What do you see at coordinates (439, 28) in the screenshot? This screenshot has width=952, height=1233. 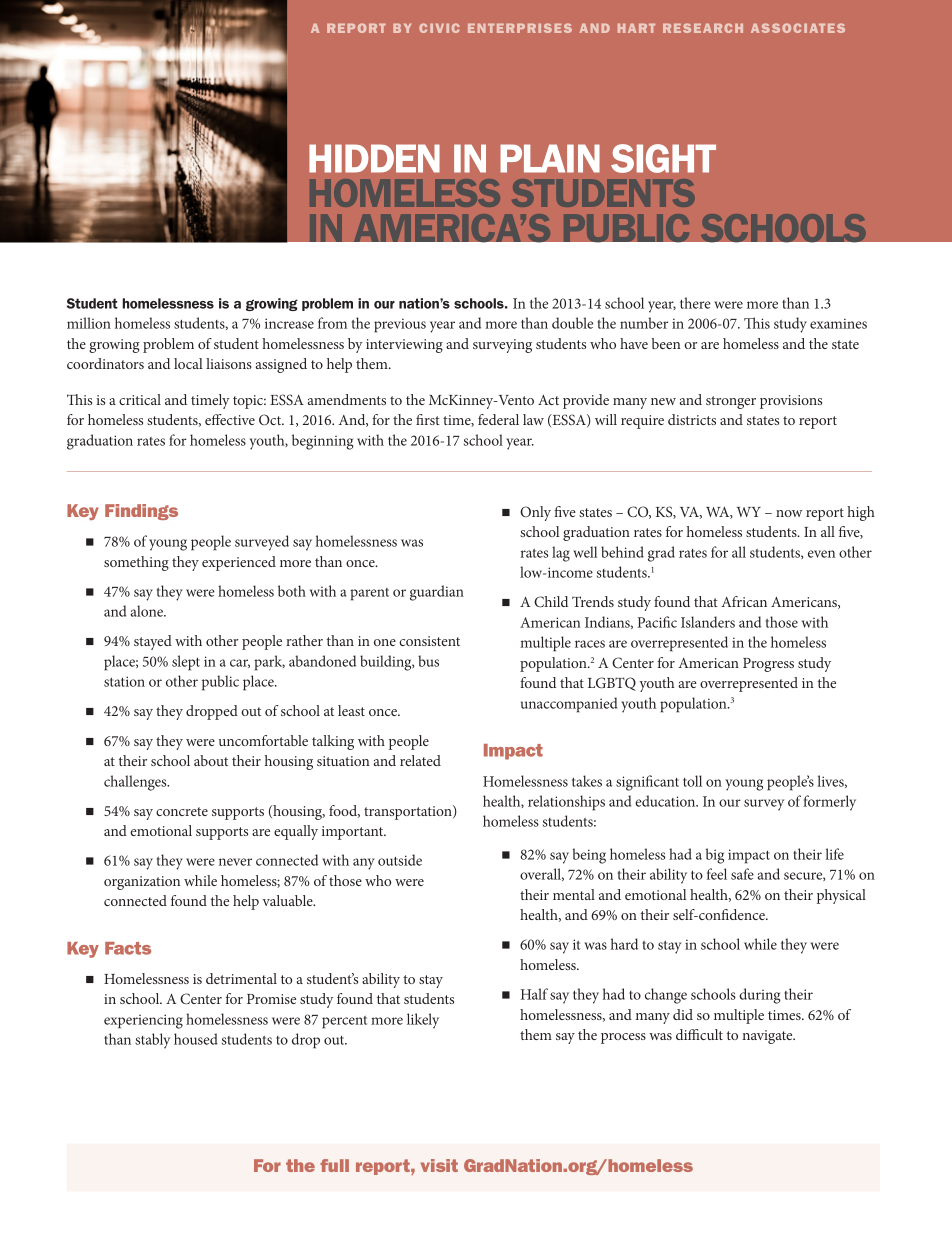 I see `CIVIC` at bounding box center [439, 28].
